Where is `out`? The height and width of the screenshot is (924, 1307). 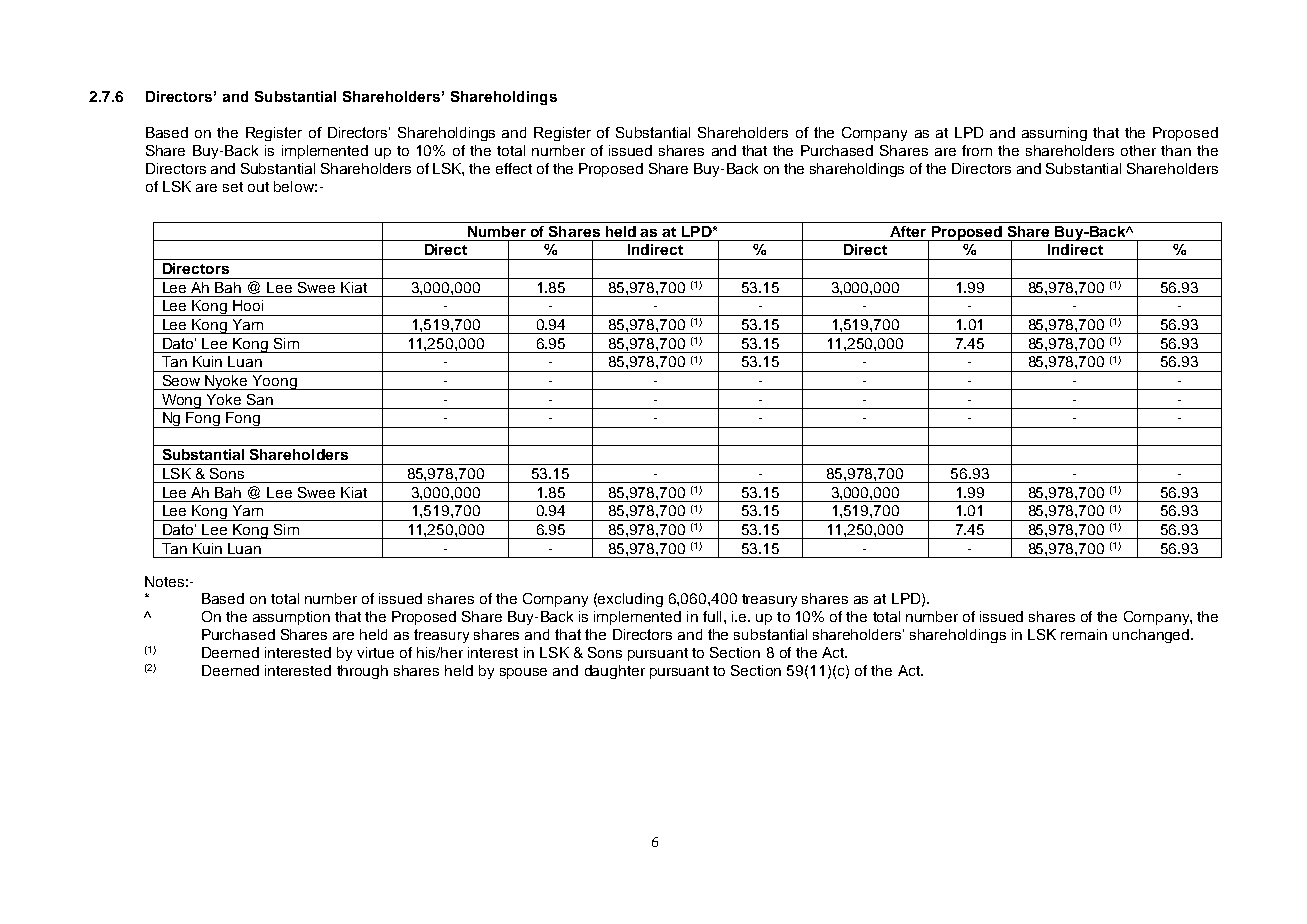
out is located at coordinates (258, 187).
